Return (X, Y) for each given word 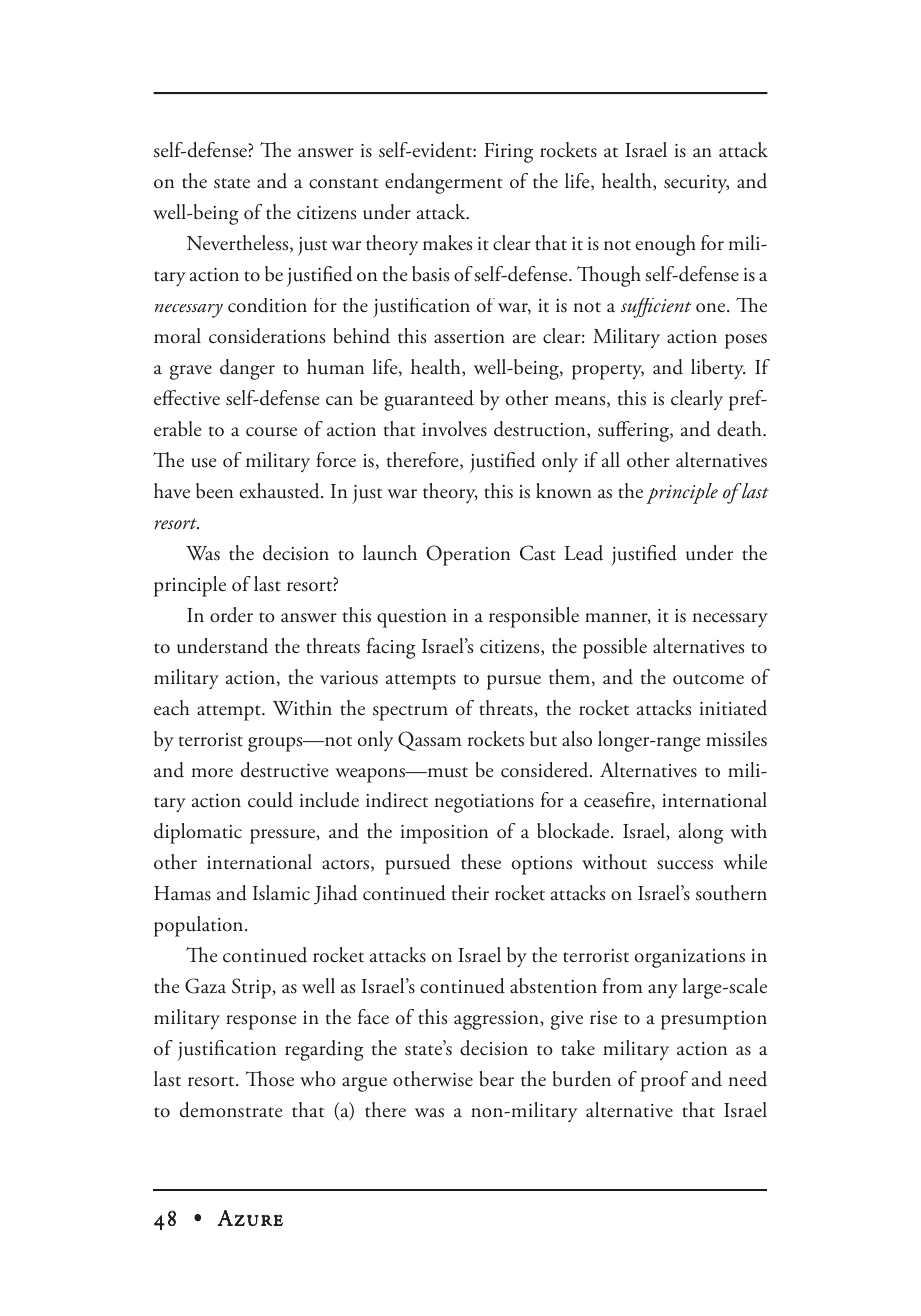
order (231, 615)
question (412, 618)
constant (343, 183)
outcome (708, 679)
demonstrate (231, 1110)
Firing (508, 153)
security (696, 184)
